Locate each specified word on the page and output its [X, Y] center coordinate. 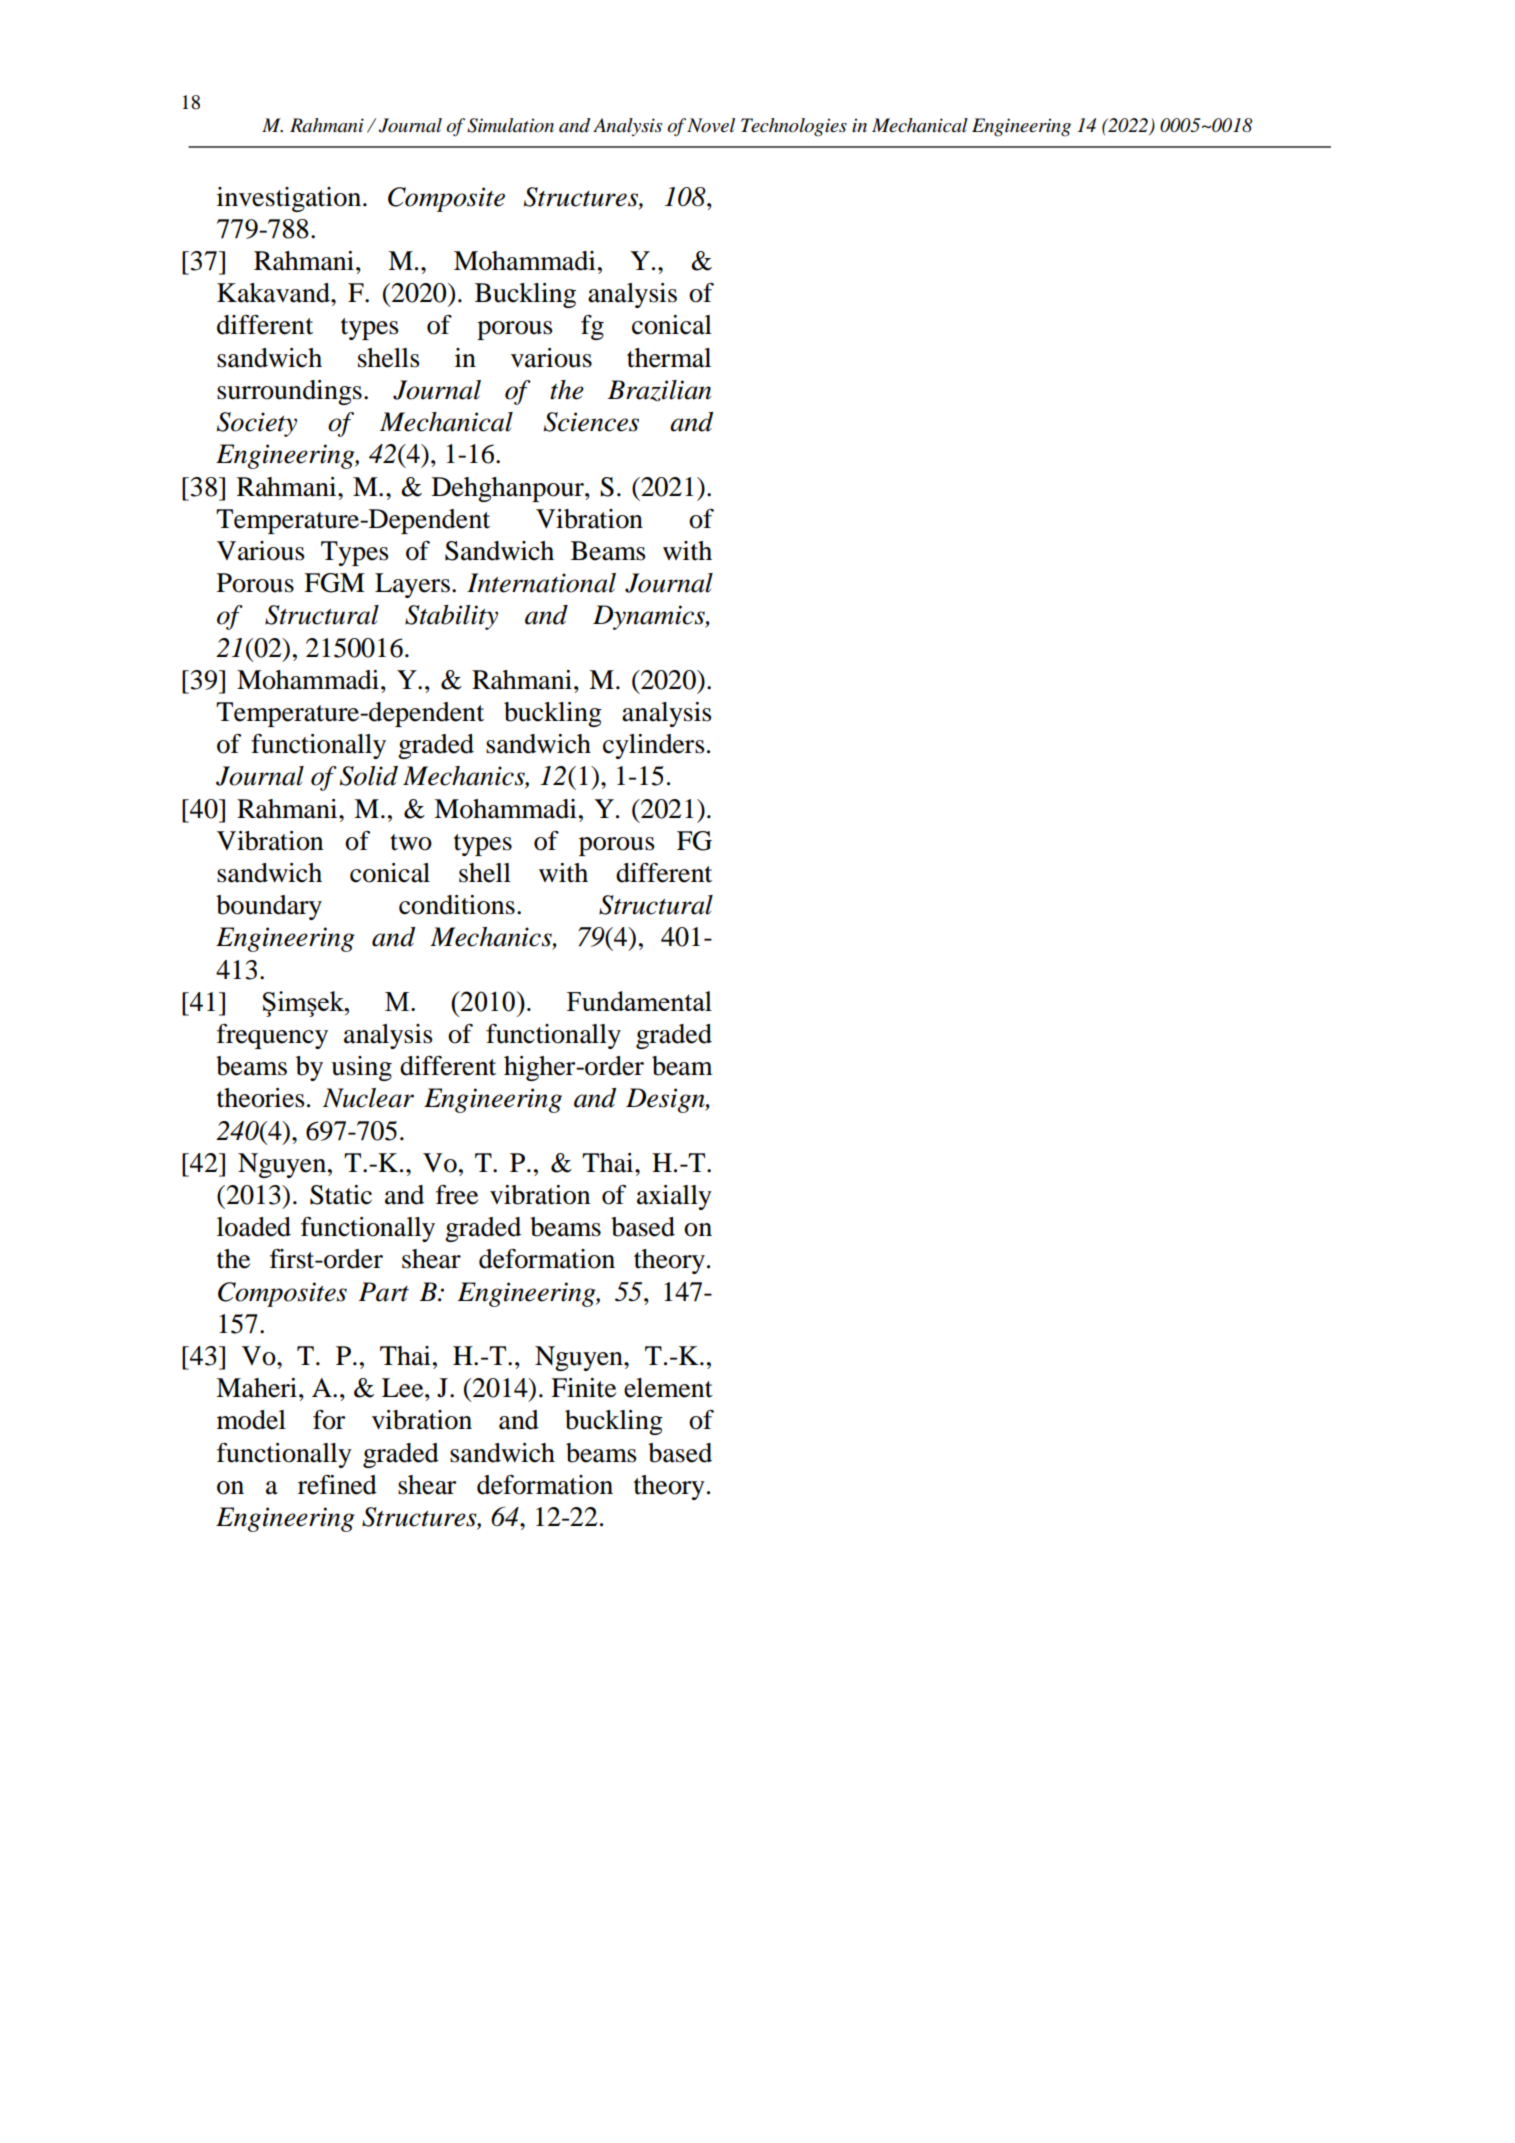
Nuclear [368, 1098]
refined [337, 1485]
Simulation [510, 125]
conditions [457, 905]
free [457, 1195]
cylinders [654, 746]
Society [257, 424]
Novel [711, 125]
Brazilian [659, 391]
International [541, 583]
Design [666, 1100]
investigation [290, 199]
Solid [369, 776]
